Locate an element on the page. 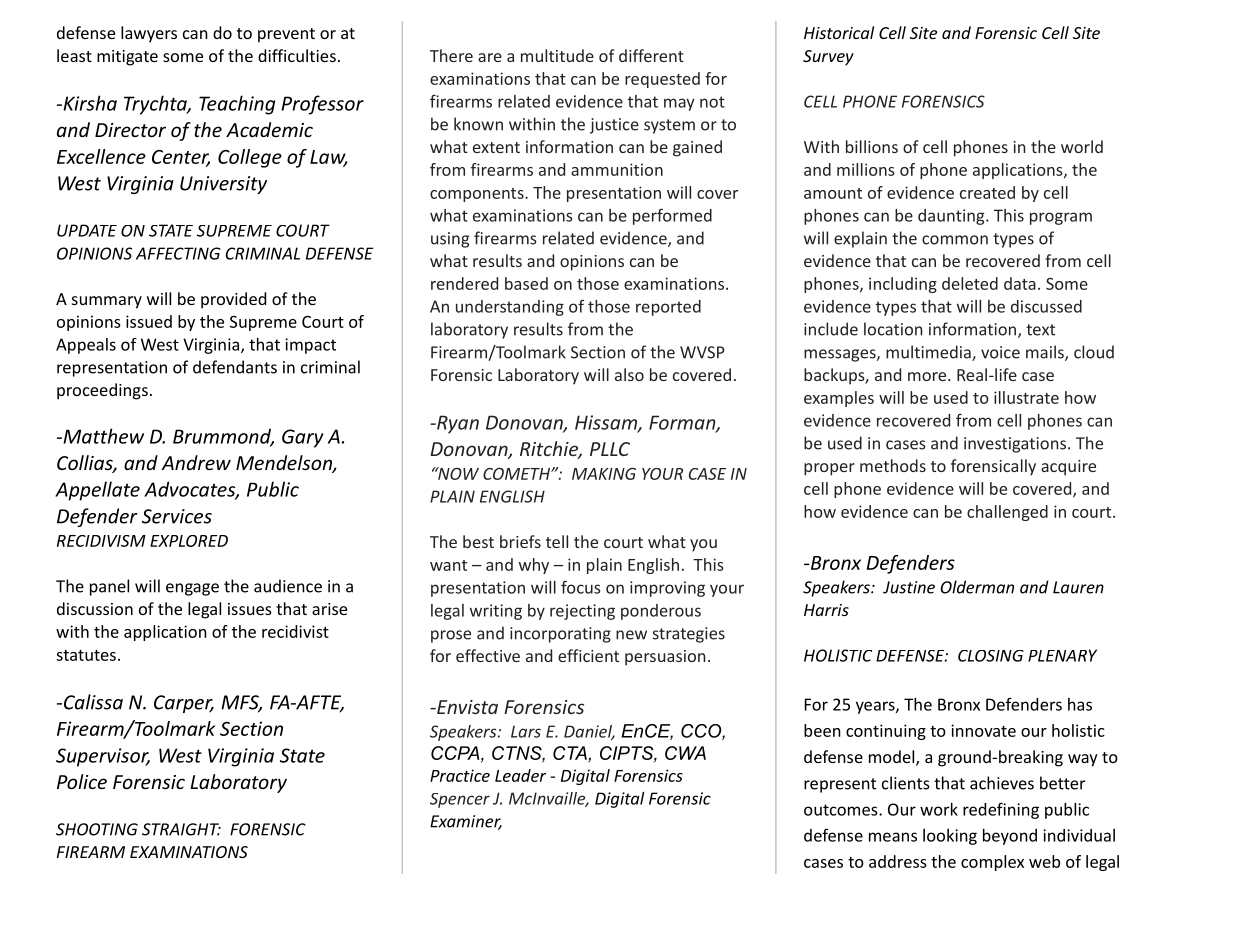  Survey is located at coordinates (828, 58).
